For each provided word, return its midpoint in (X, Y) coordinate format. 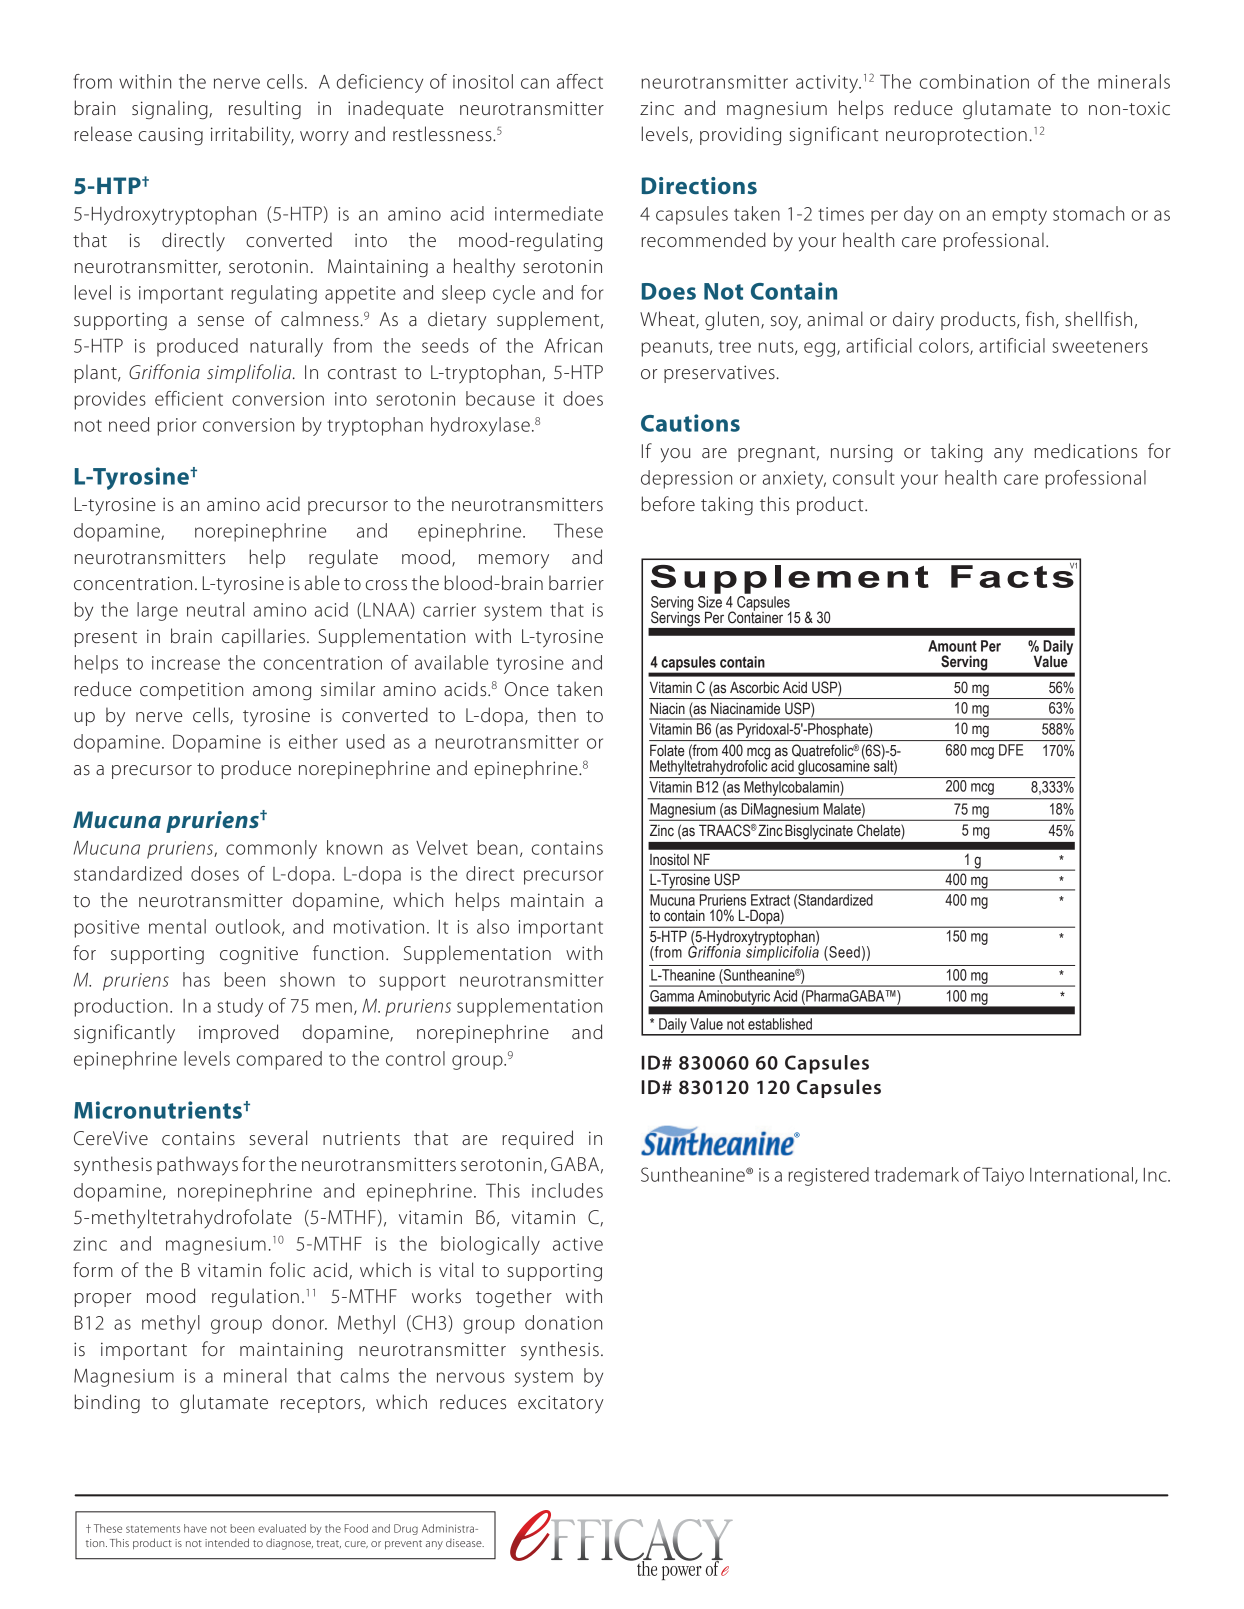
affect (580, 81)
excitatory (560, 1404)
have (195, 1528)
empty (1019, 217)
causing (171, 137)
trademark (916, 1174)
